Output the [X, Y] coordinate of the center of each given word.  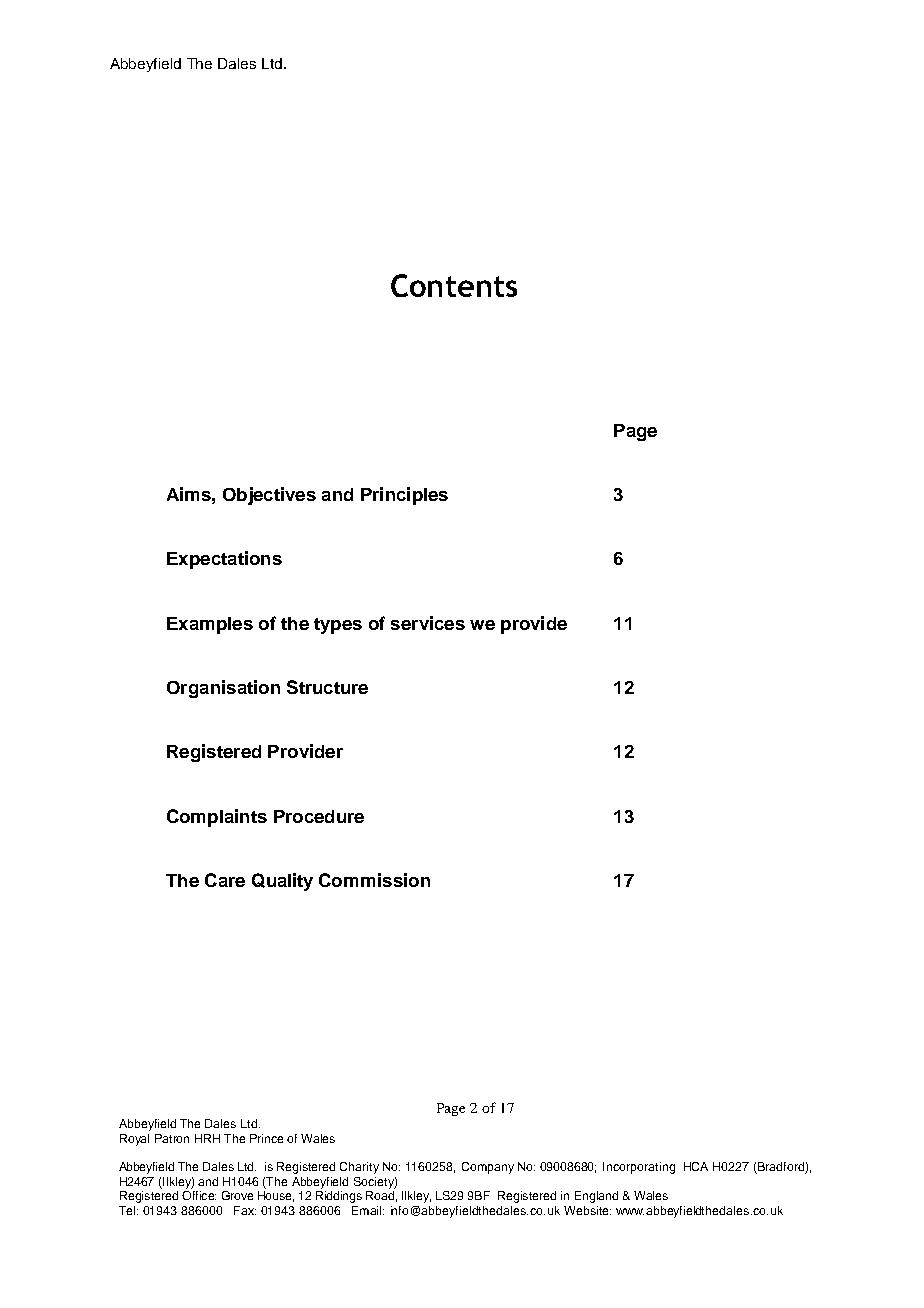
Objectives [269, 496]
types [338, 626]
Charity [359, 1168]
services [428, 623]
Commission [374, 880]
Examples [210, 625]
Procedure [319, 816]
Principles [404, 496]
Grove [237, 1195]
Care [225, 880]
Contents [454, 285]
